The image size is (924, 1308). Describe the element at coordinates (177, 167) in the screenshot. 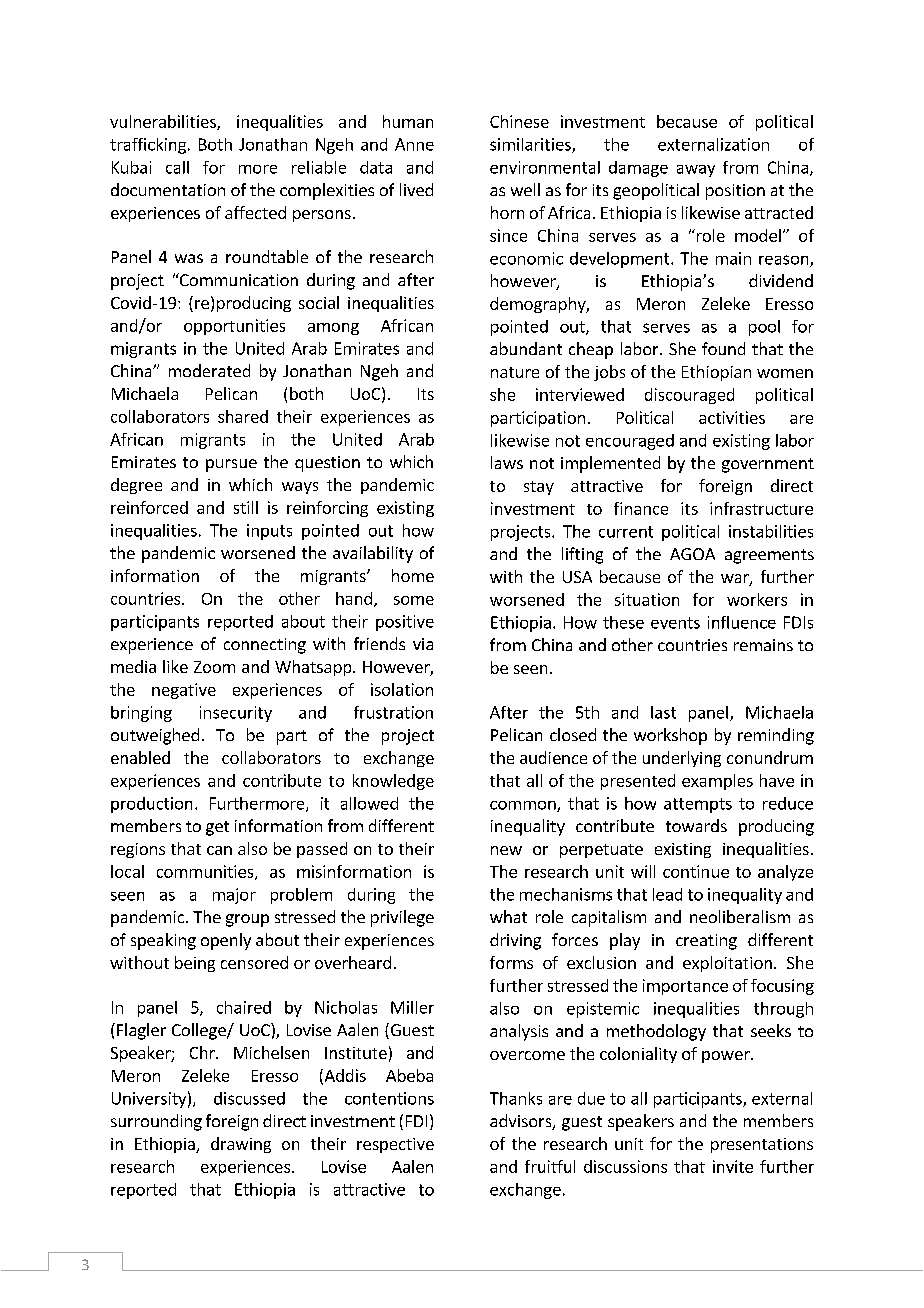

I see `call` at that location.
